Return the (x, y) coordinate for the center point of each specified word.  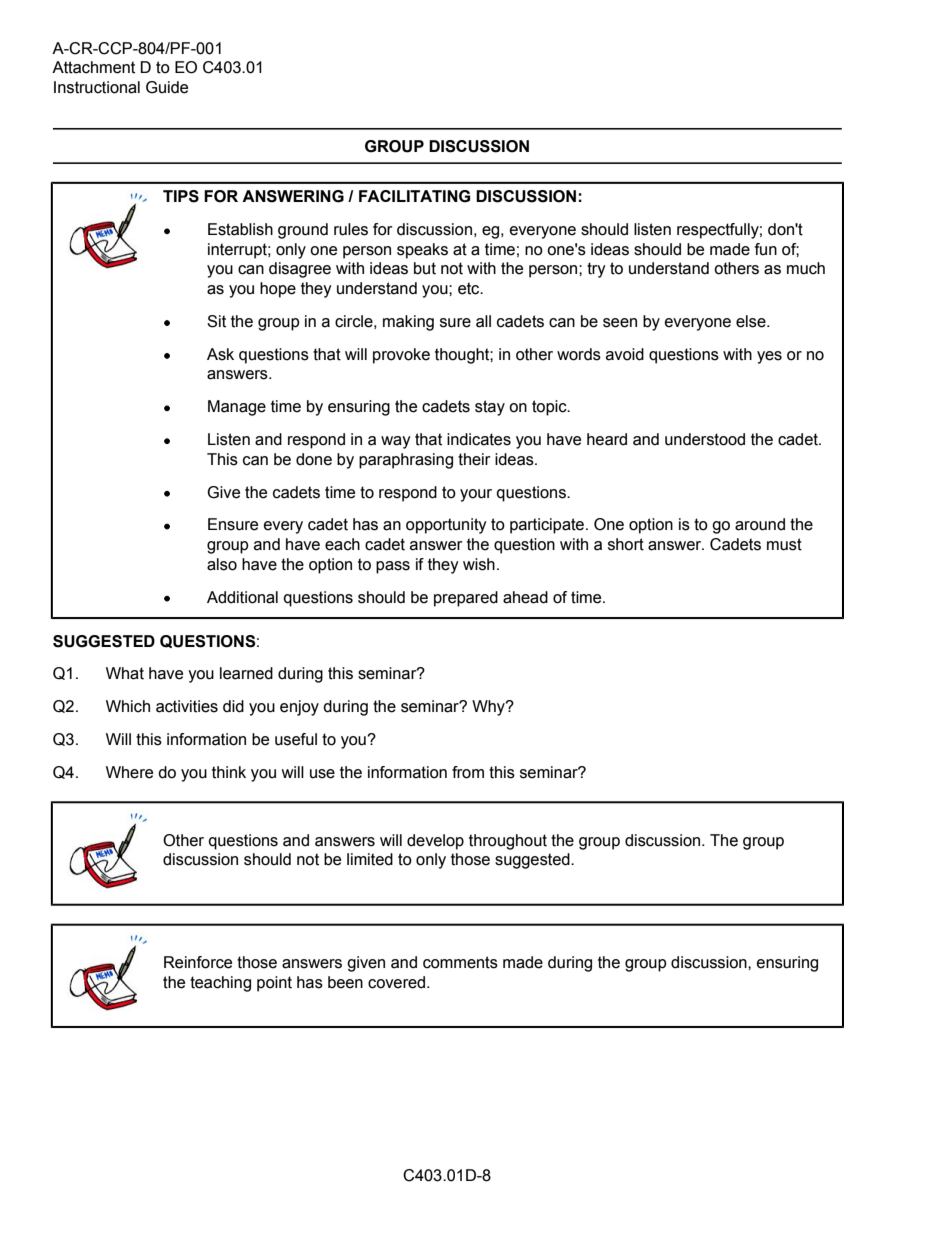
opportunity (446, 526)
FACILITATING (414, 196)
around (760, 524)
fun (766, 249)
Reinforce (198, 962)
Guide (167, 87)
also (222, 564)
